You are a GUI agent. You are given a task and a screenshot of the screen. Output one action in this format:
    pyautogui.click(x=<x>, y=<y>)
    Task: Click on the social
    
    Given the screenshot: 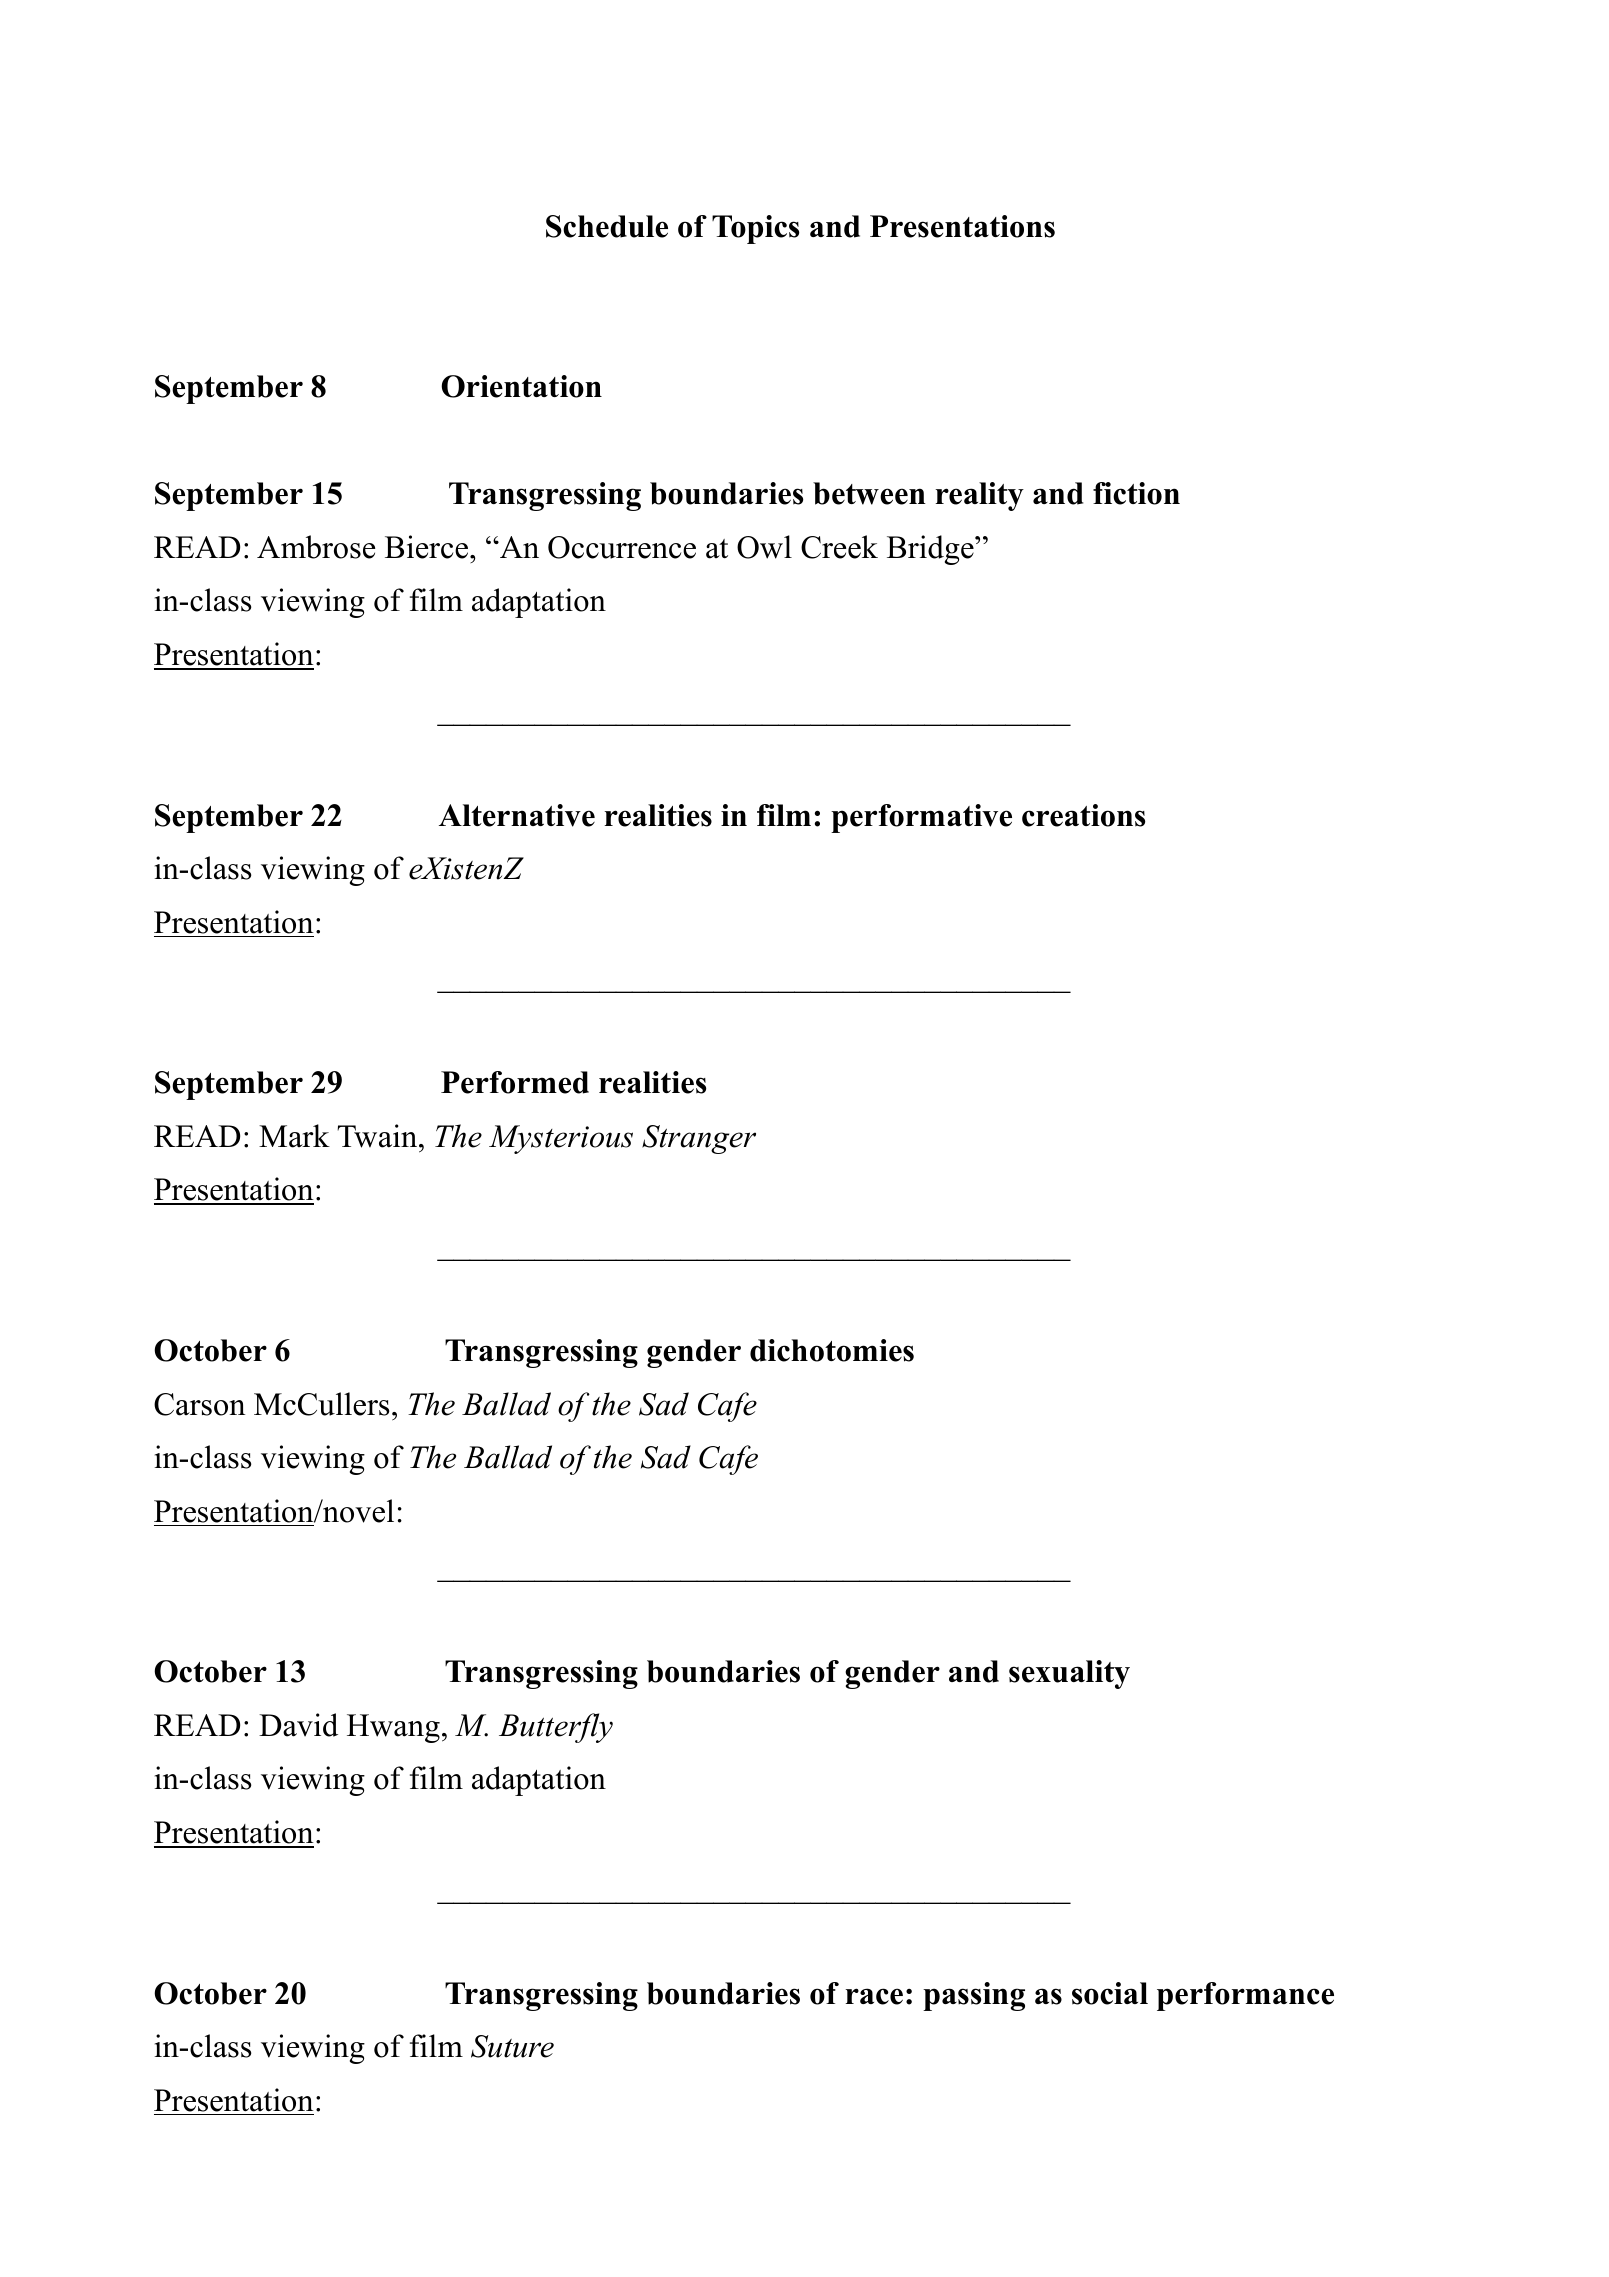 What is the action you would take?
    pyautogui.click(x=1110, y=1993)
